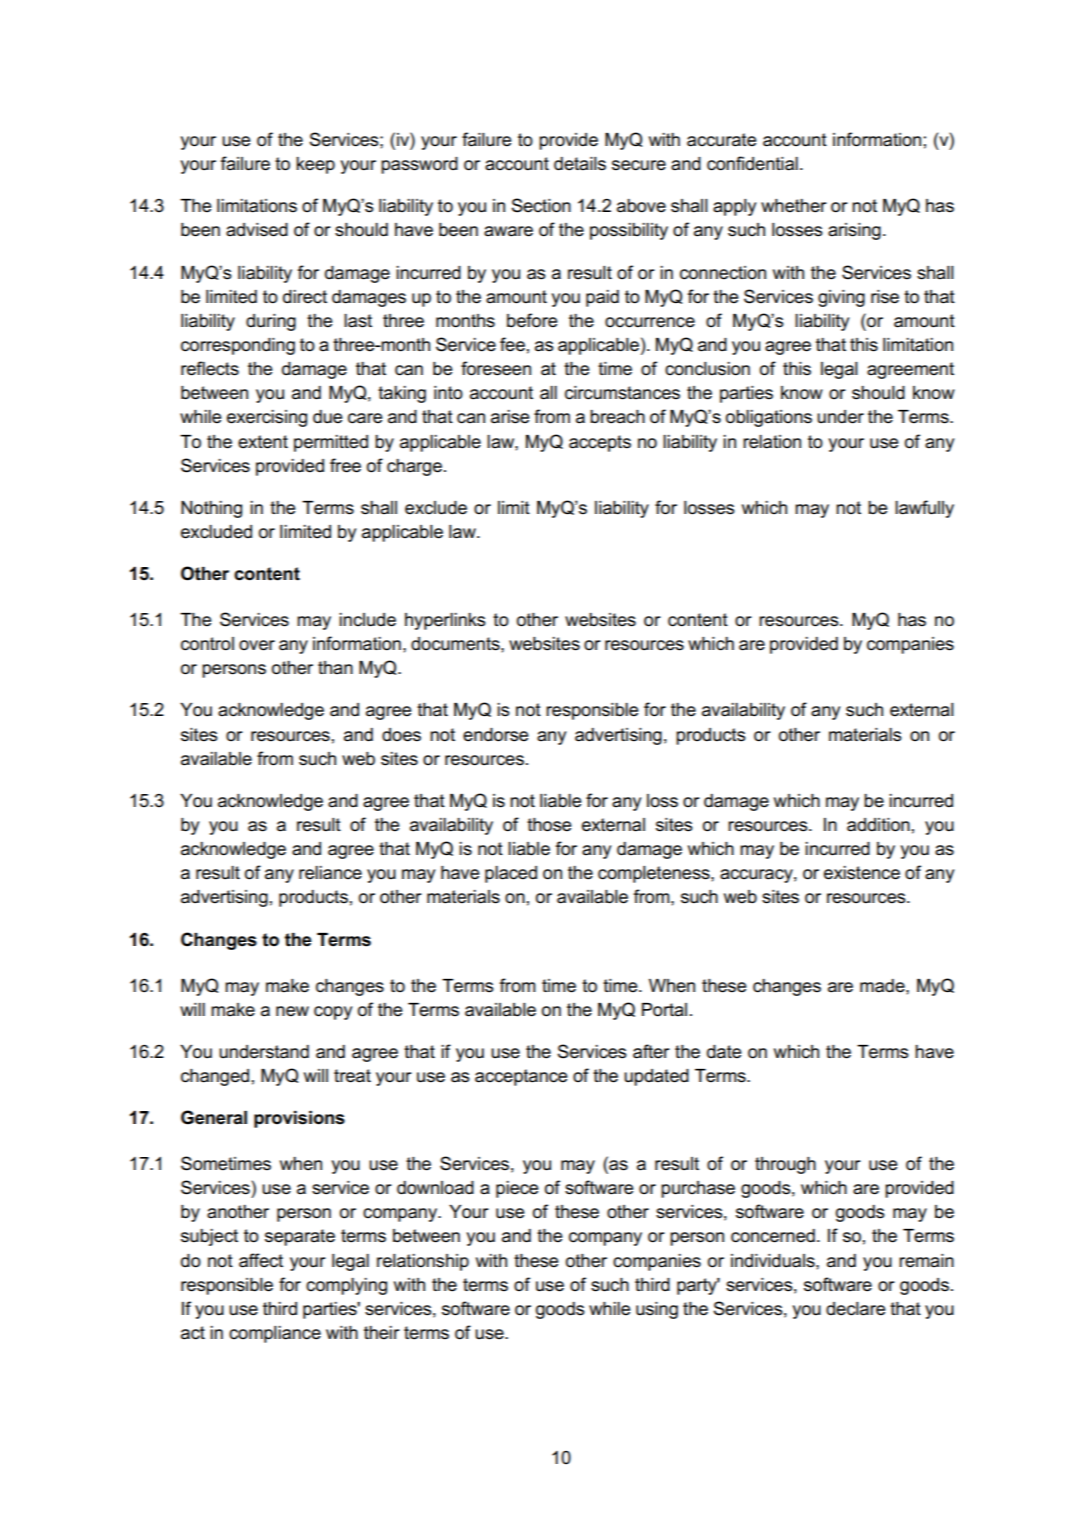  Describe the element at coordinates (335, 668) in the screenshot. I see `than` at that location.
